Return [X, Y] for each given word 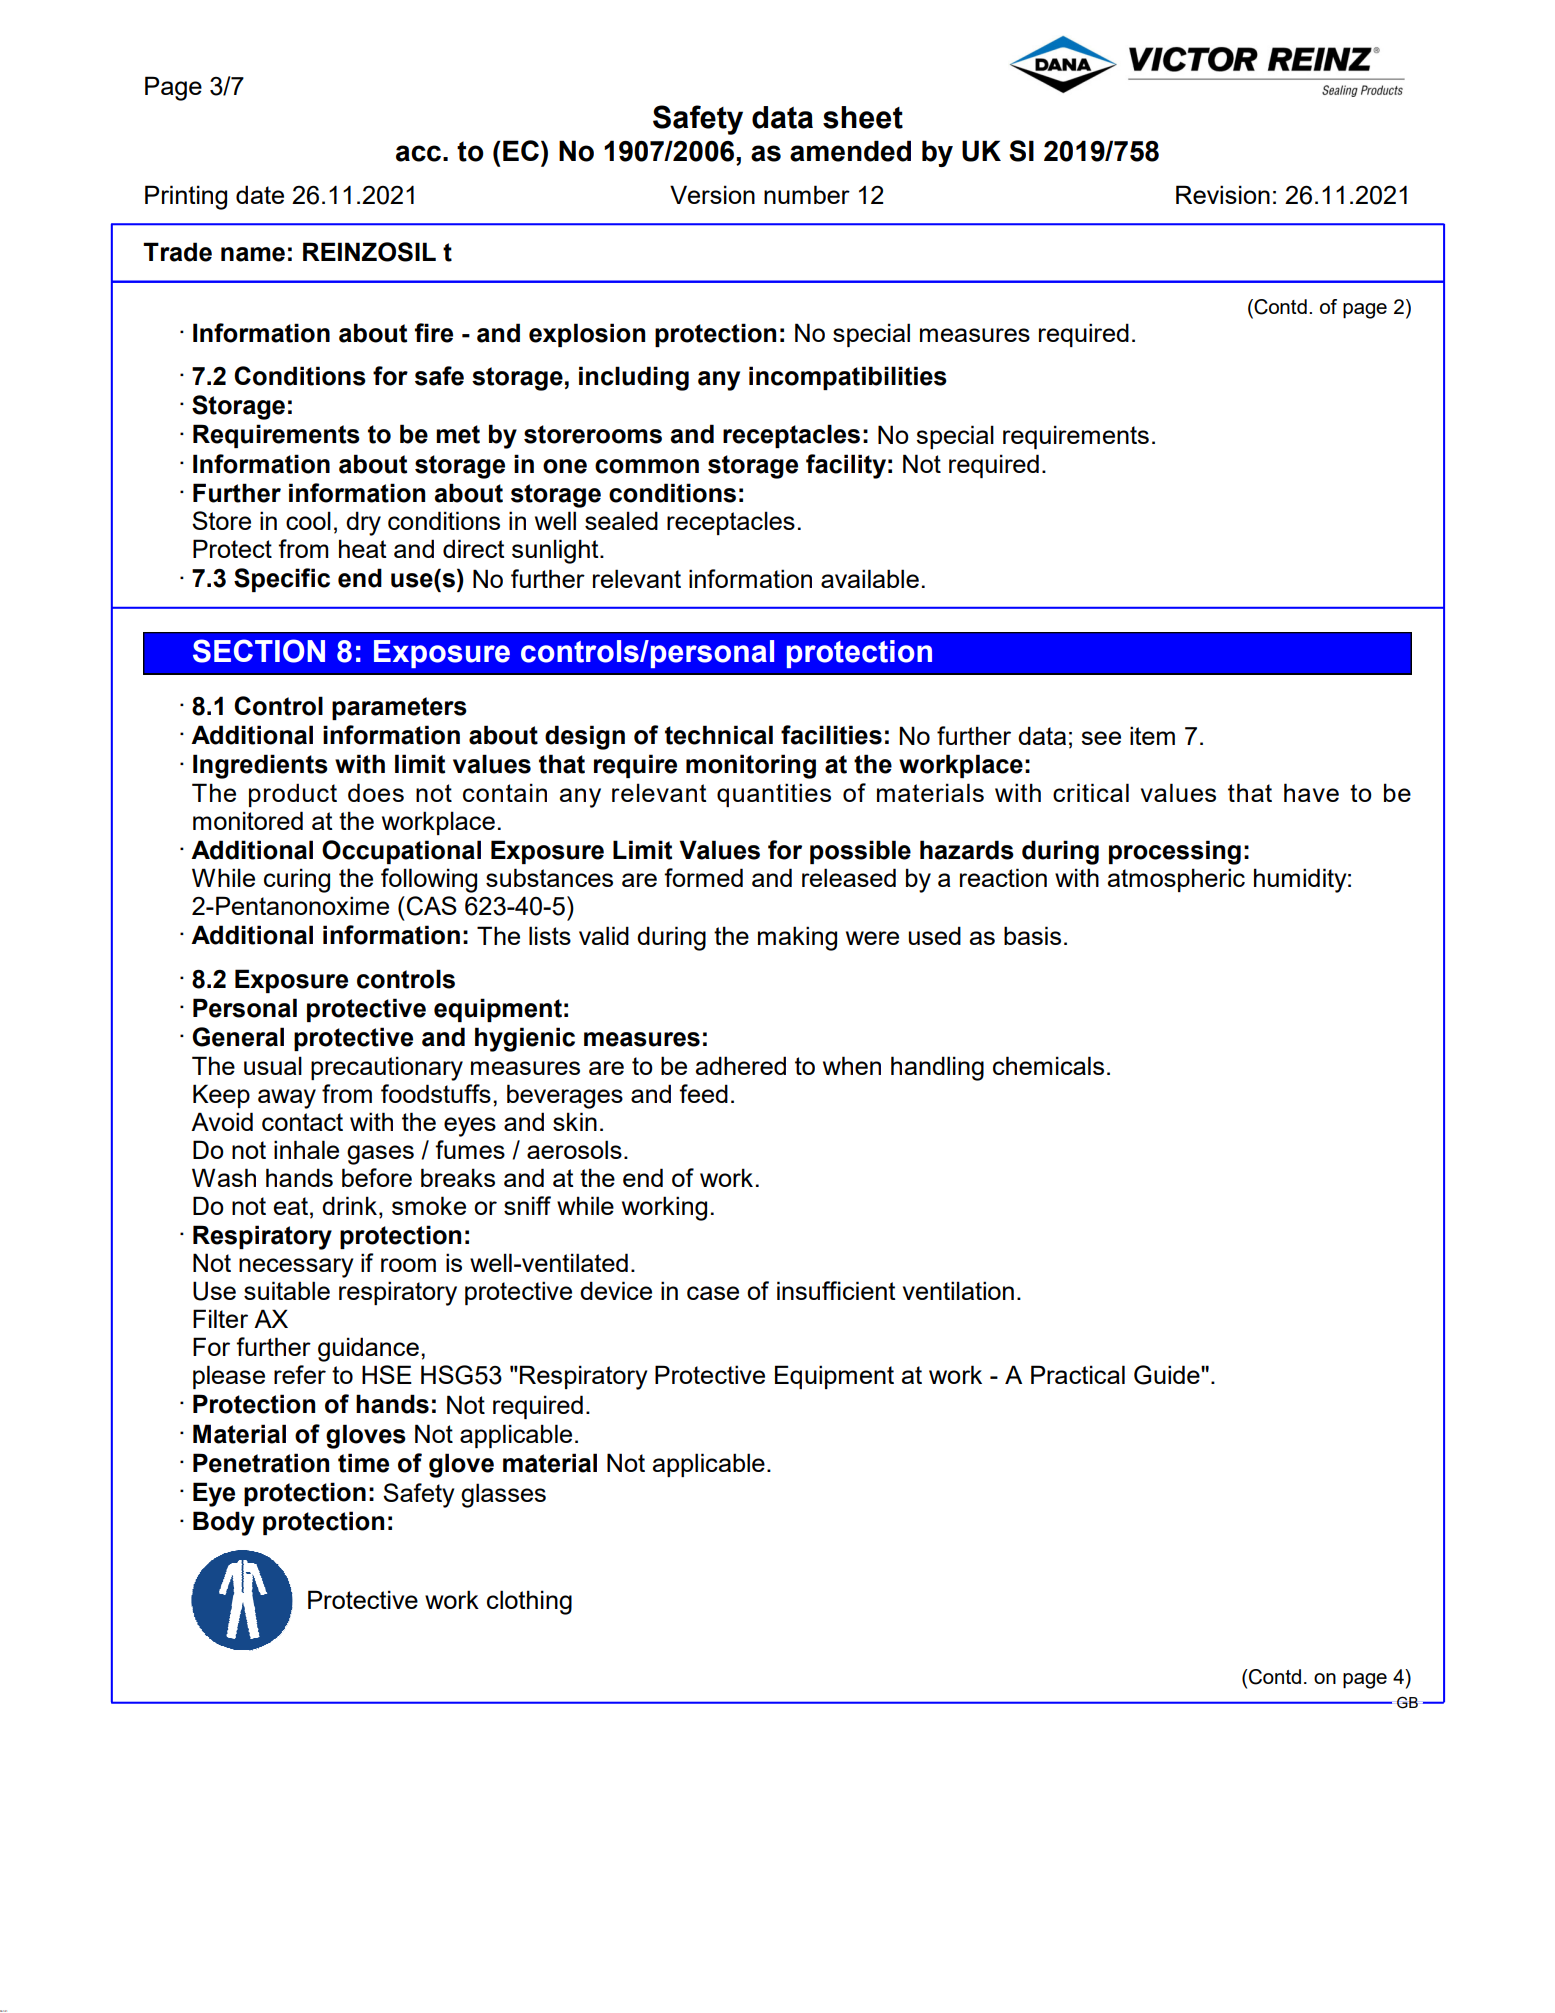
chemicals [1048, 1065]
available [870, 578]
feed [703, 1093]
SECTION [259, 651]
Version [712, 194]
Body [224, 1523]
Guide [1168, 1375]
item [1152, 735]
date [260, 194]
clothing [529, 1602]
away [287, 1099]
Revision [1223, 194]
